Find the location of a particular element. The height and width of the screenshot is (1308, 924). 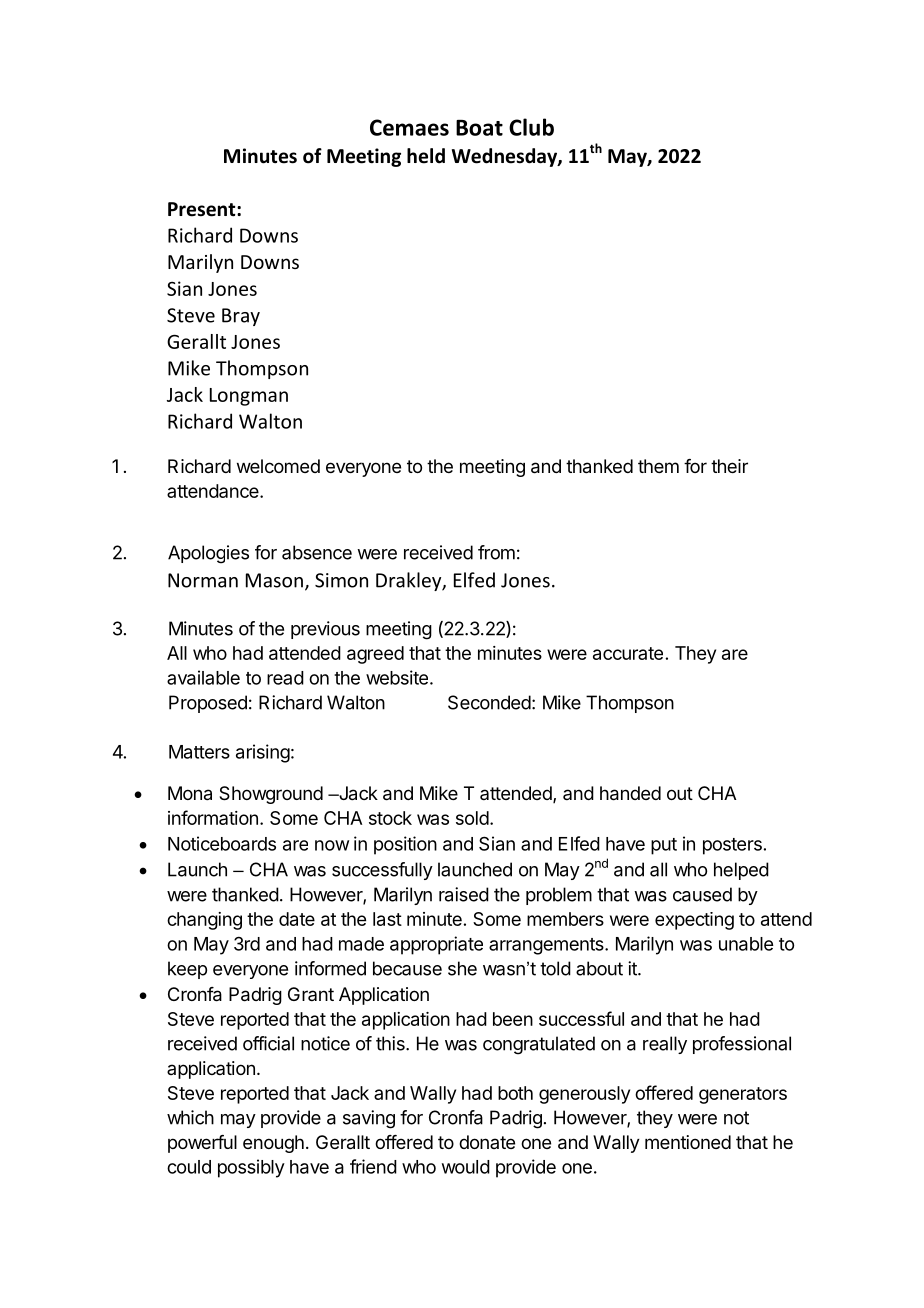

put is located at coordinates (664, 846).
